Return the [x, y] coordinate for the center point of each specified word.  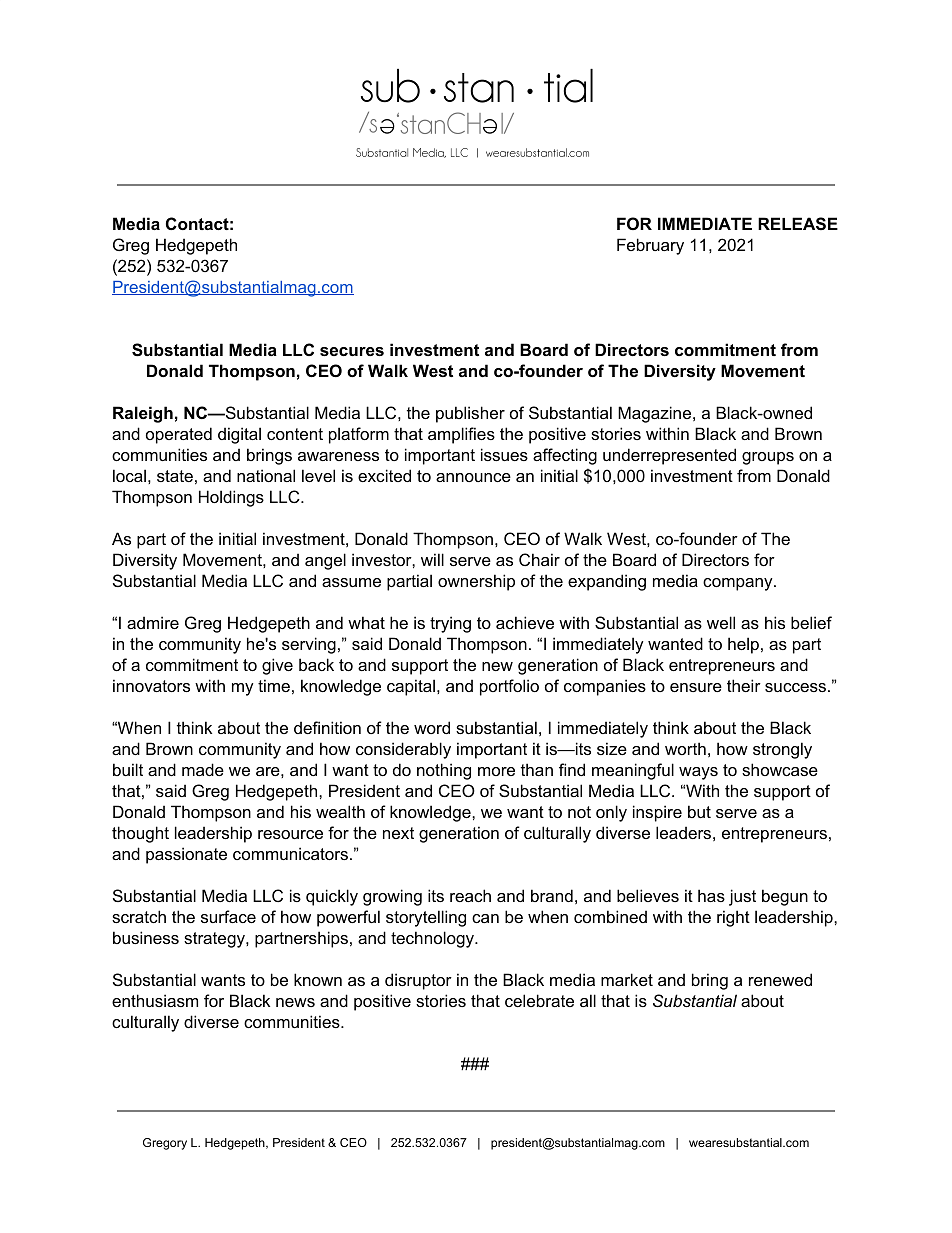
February [650, 246]
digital [239, 435]
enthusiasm [155, 1000]
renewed [780, 979]
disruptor [418, 981]
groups [768, 458]
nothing [444, 771]
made [203, 769]
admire [153, 622]
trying [450, 624]
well [721, 622]
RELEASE [798, 224]
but [699, 811]
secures [352, 351]
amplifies [461, 435]
